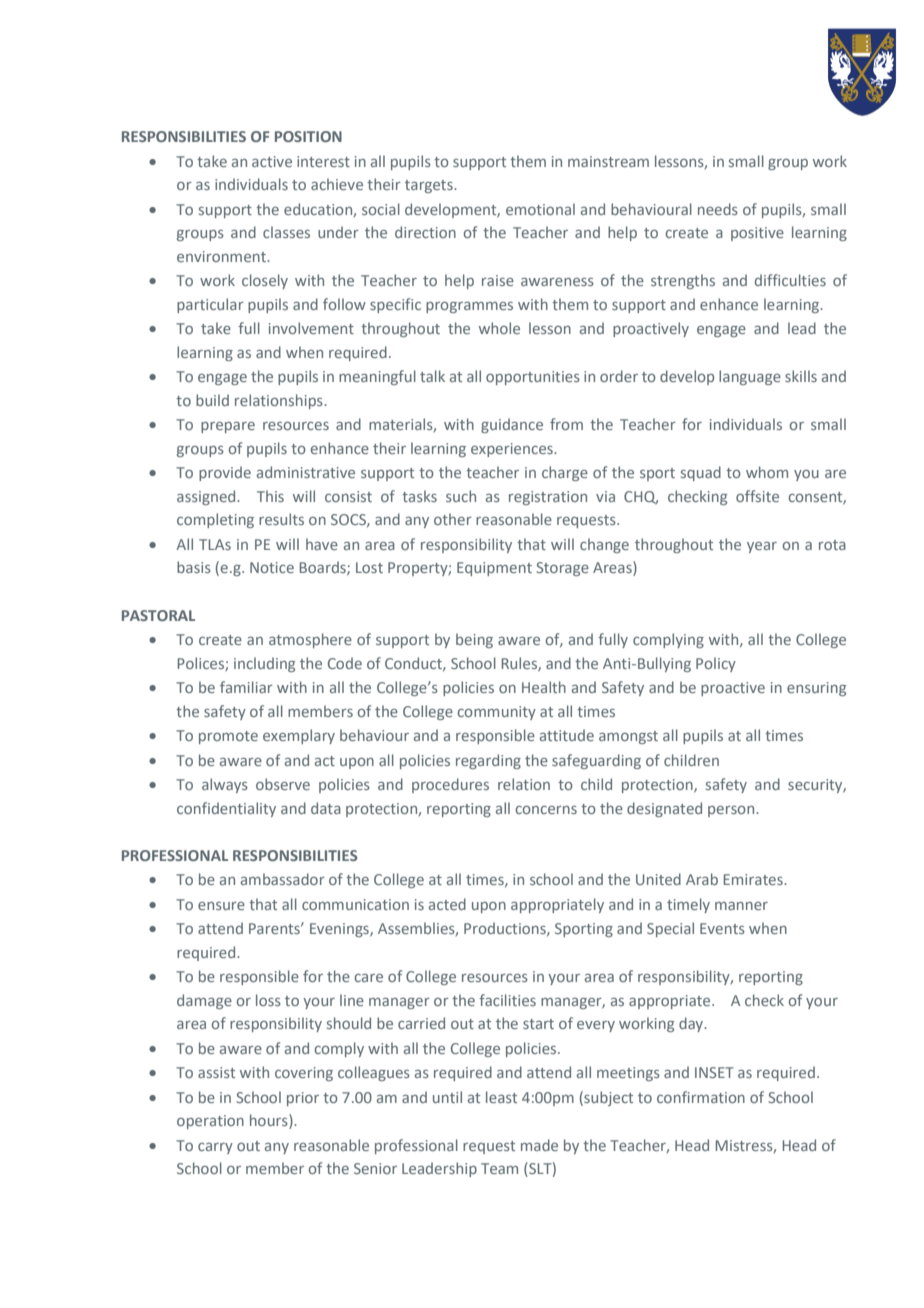  I want to click on confirmation, so click(701, 1097).
